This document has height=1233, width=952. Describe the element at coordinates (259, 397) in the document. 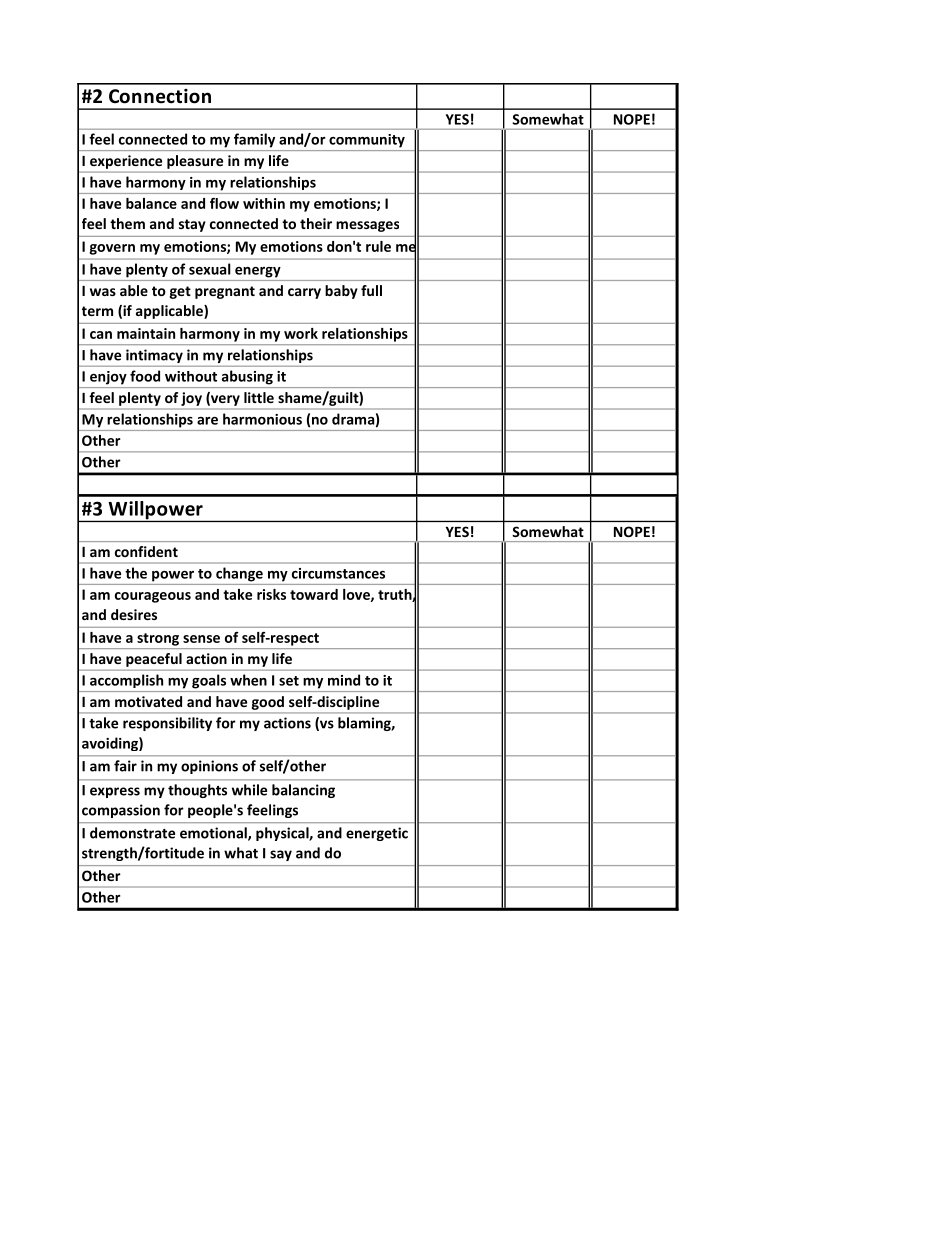

I see `little` at that location.
